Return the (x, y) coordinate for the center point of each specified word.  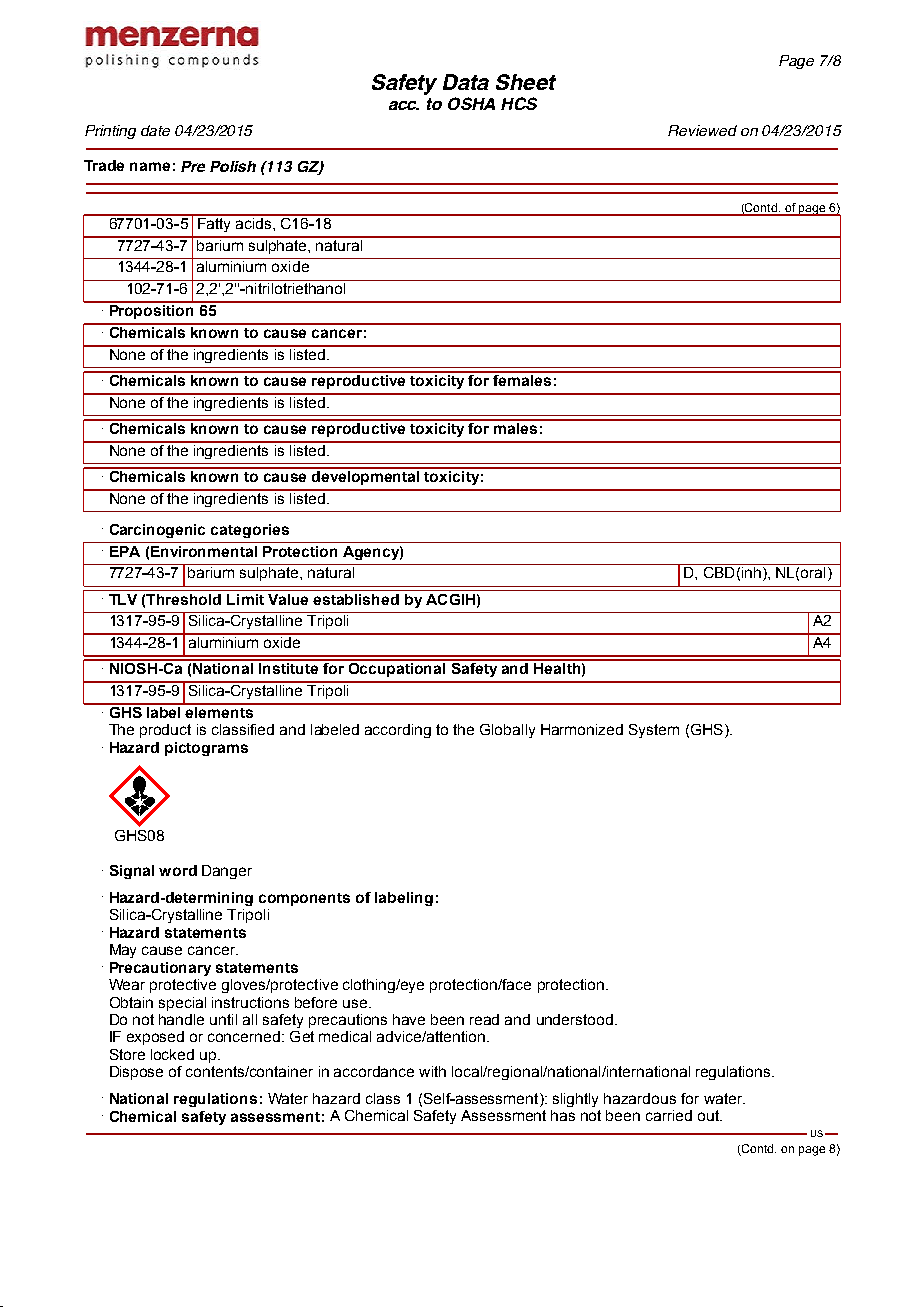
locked (172, 1054)
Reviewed (702, 130)
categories (250, 531)
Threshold (183, 599)
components (304, 899)
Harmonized (582, 729)
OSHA (471, 103)
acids (254, 222)
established (356, 599)
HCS (519, 103)
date (155, 130)
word (178, 870)
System (654, 731)
